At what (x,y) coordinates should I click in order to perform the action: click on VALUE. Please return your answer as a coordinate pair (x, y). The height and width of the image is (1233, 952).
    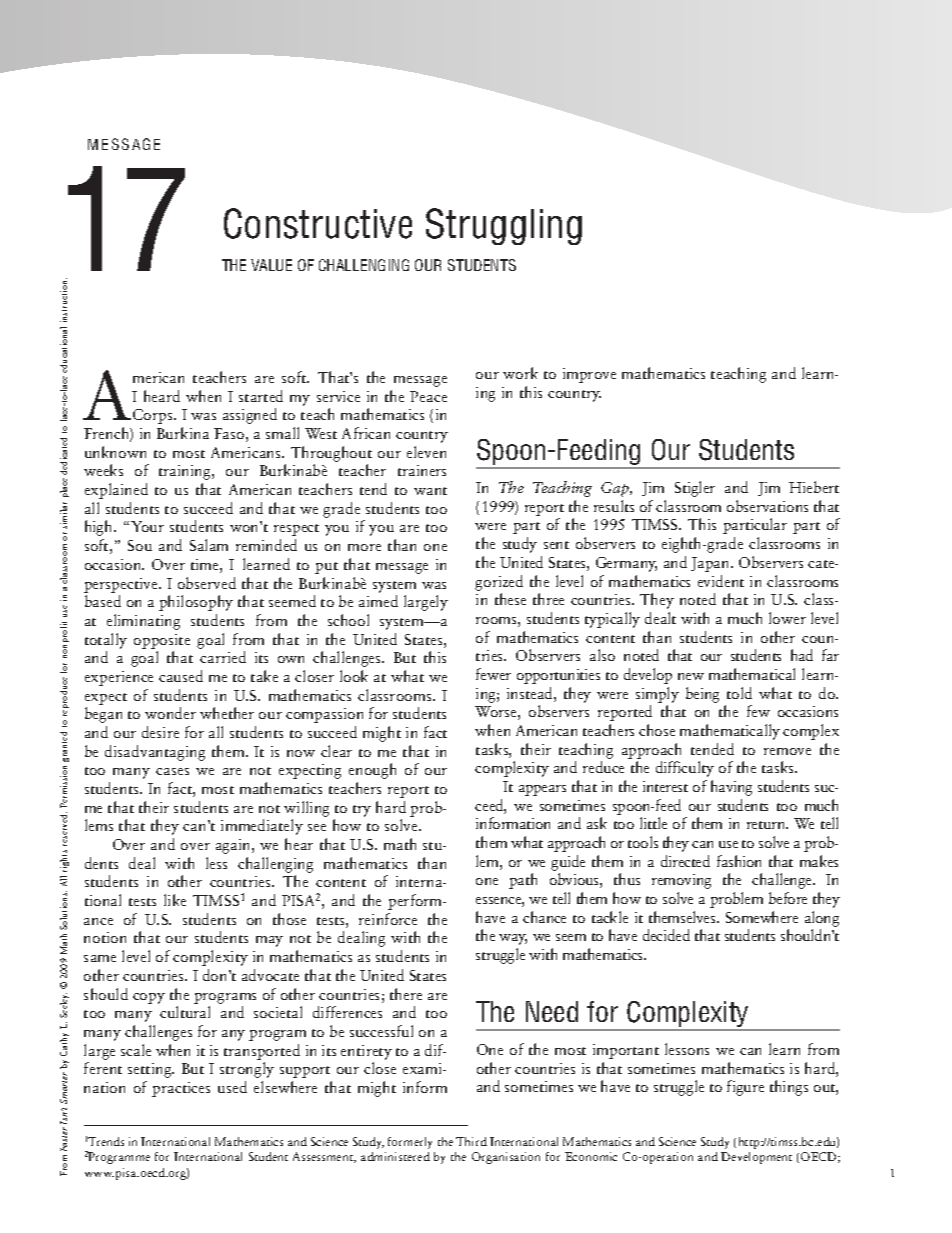
    Looking at the image, I should click on (271, 265).
